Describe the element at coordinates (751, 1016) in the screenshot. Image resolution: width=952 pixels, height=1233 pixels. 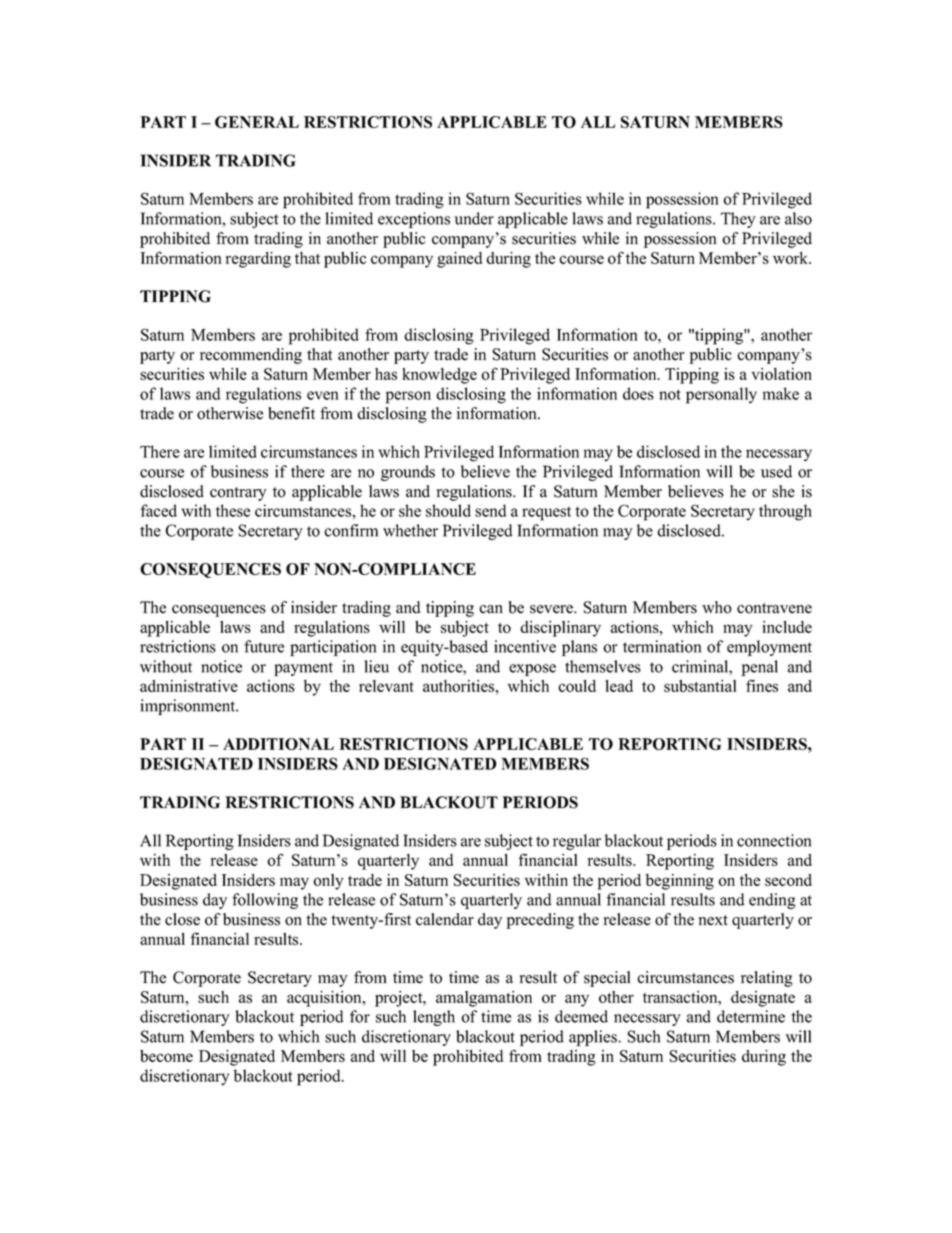
I see `determine` at that location.
